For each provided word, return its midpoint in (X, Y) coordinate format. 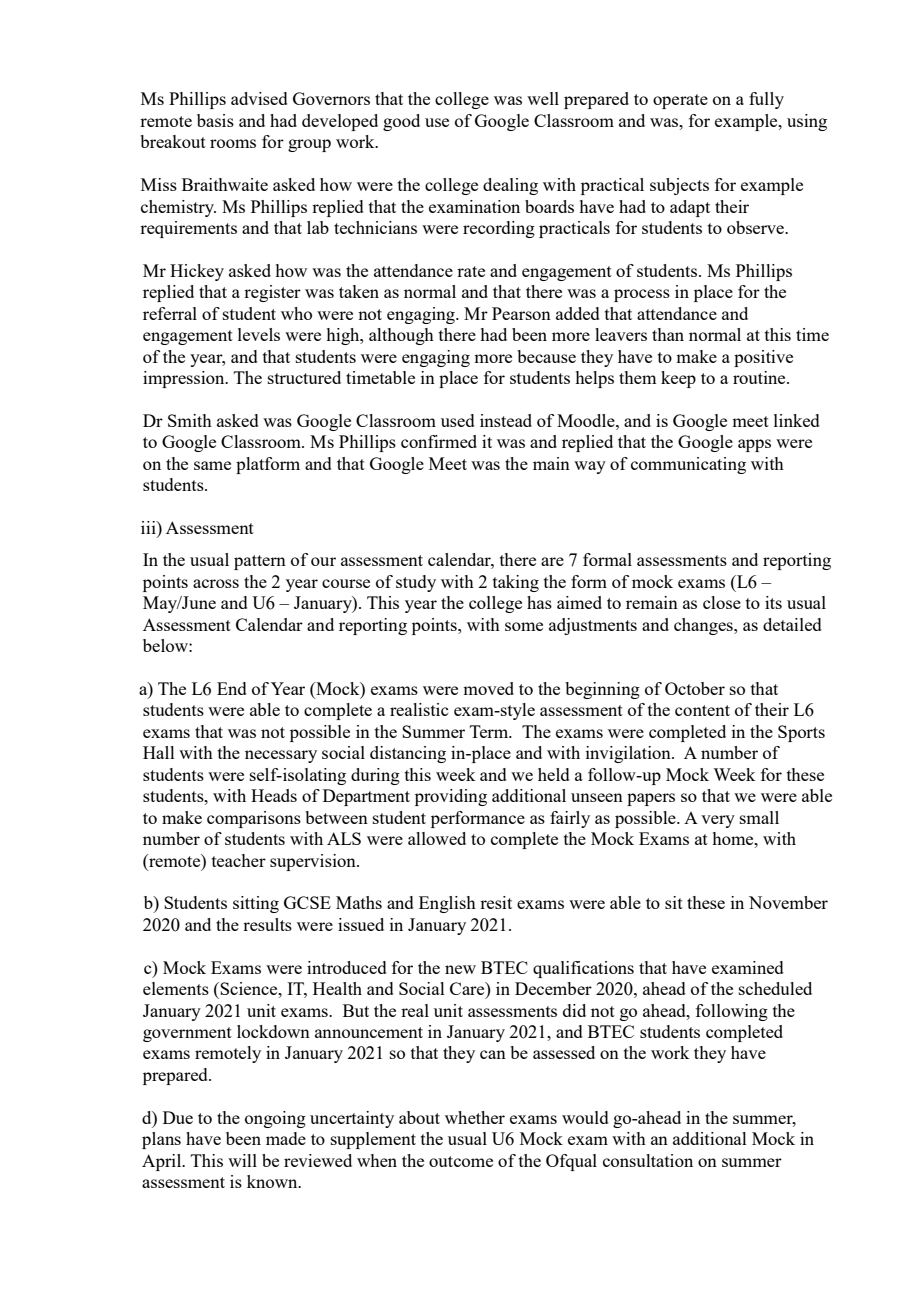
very (718, 821)
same (212, 465)
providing (451, 797)
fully (766, 100)
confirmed (439, 441)
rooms (233, 143)
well (543, 98)
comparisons (254, 819)
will (242, 1160)
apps (754, 445)
